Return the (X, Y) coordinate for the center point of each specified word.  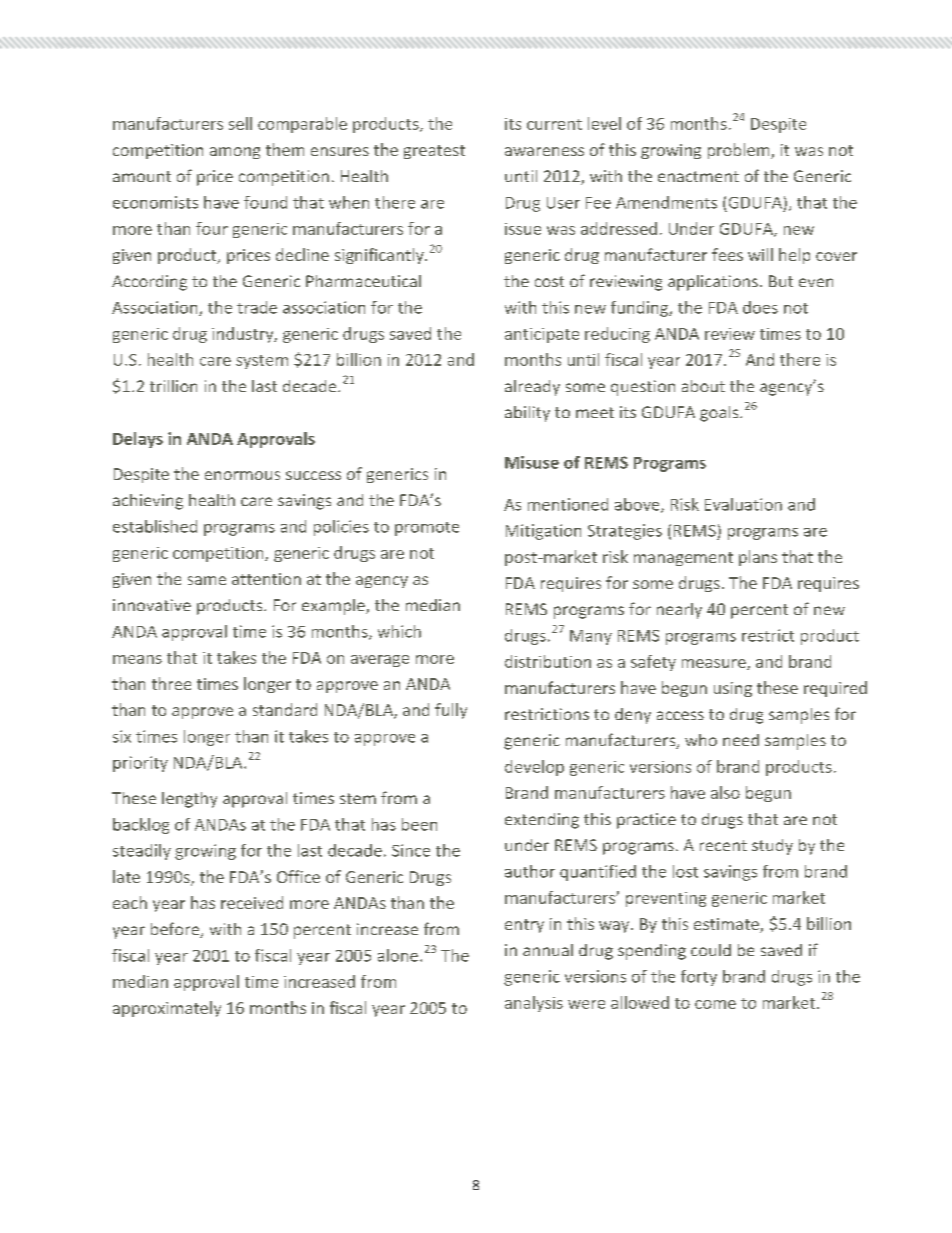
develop (534, 768)
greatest (434, 152)
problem (740, 151)
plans (758, 558)
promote (427, 529)
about (703, 386)
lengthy (189, 800)
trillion (173, 386)
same (207, 580)
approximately (167, 1009)
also (725, 792)
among (235, 153)
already (532, 388)
